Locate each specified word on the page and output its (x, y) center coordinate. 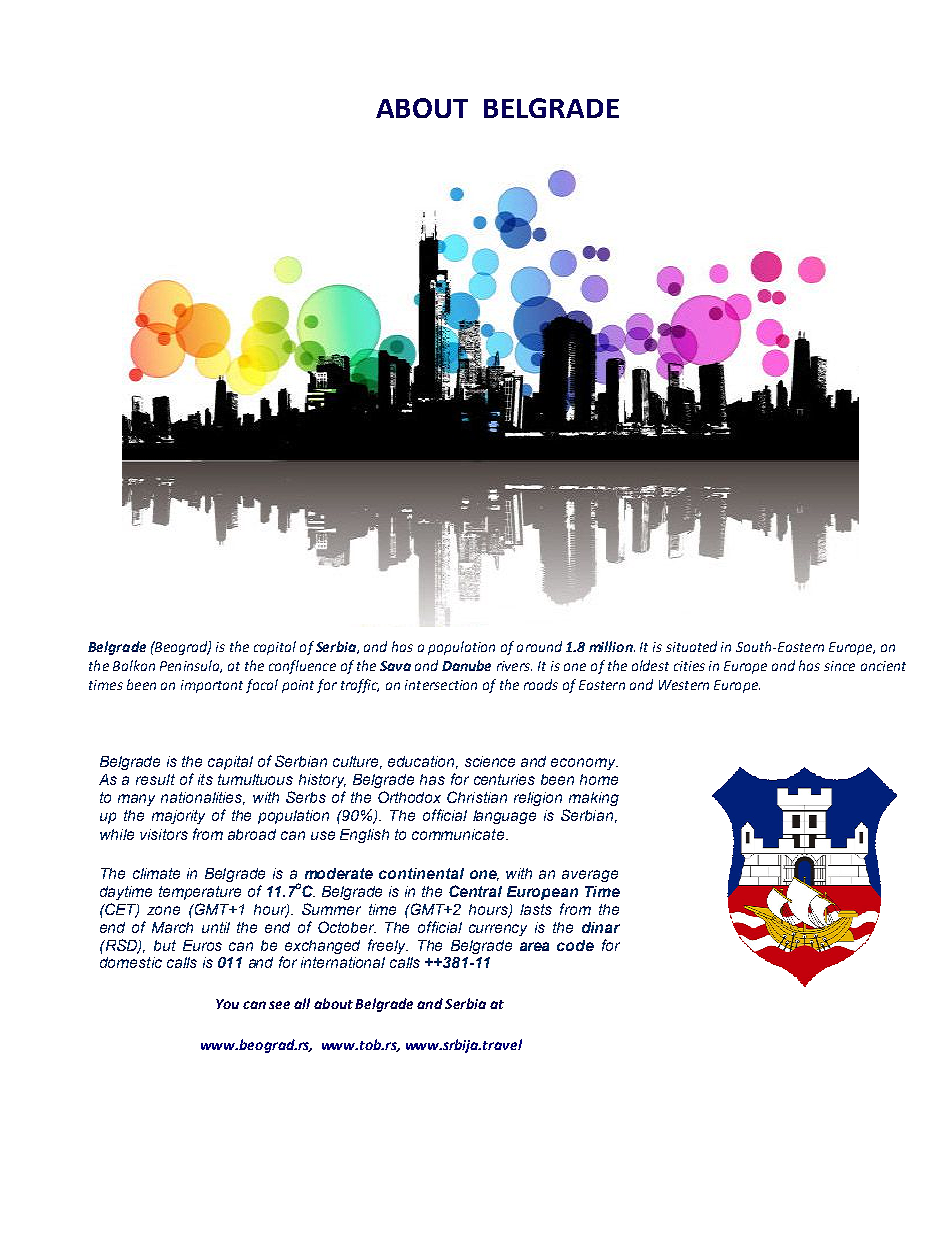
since (839, 666)
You (227, 1004)
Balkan (134, 665)
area (534, 946)
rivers (514, 666)
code (575, 945)
